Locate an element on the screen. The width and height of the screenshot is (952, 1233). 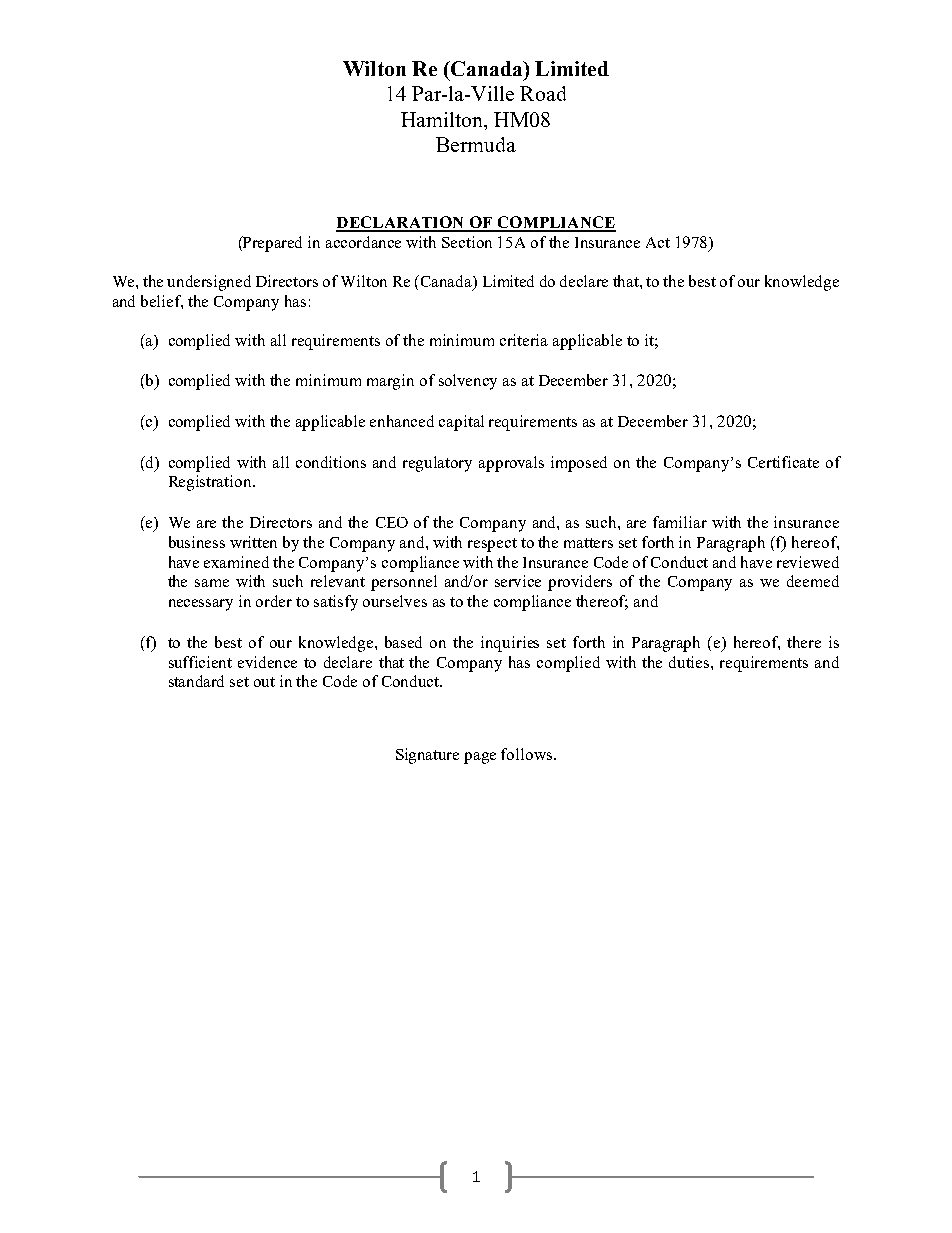
Hamilton is located at coordinates (443, 119).
